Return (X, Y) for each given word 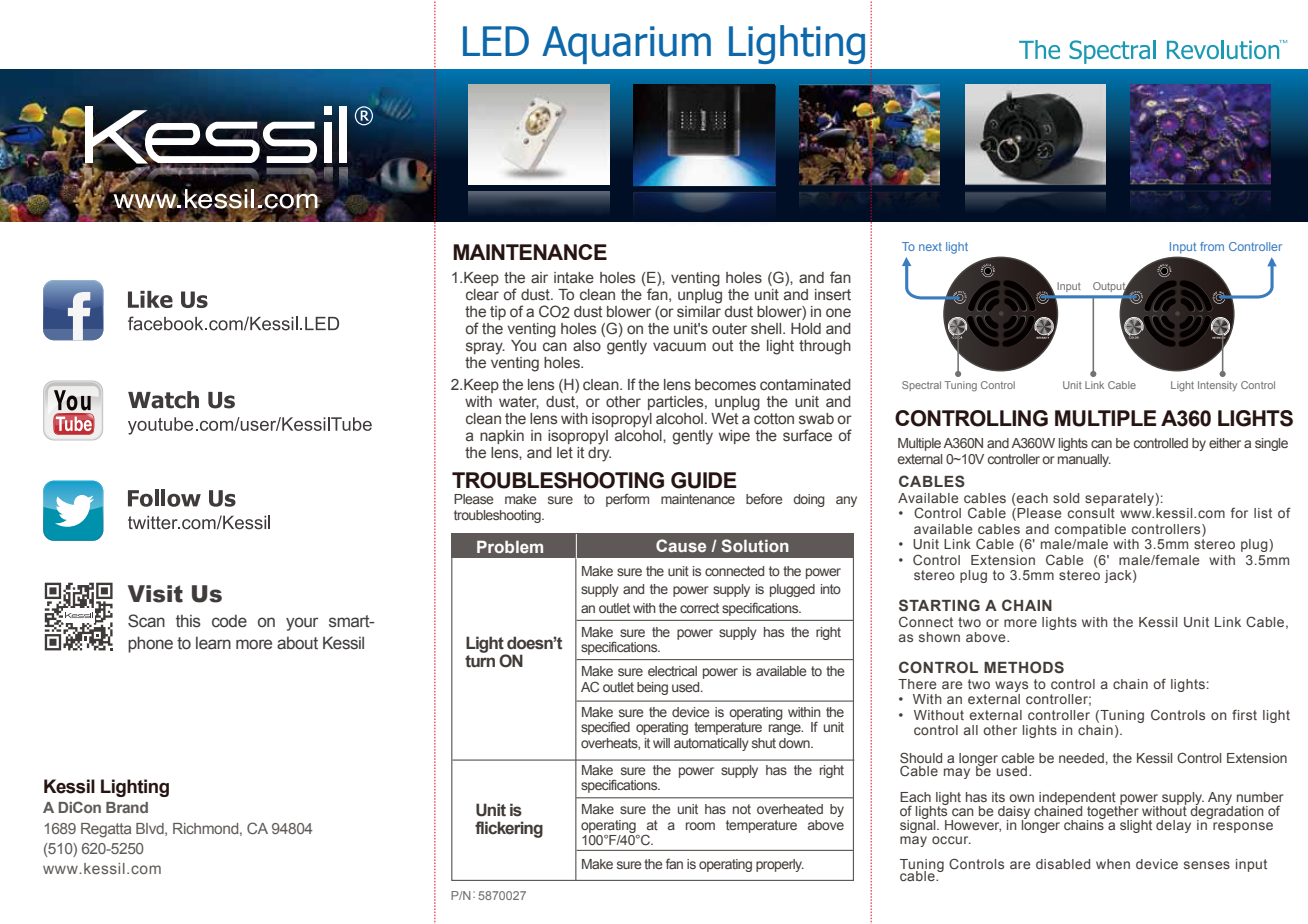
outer (729, 329)
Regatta (106, 830)
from (1212, 246)
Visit (155, 594)
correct (699, 608)
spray (485, 348)
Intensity (1217, 386)
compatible (1090, 530)
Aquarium (626, 45)
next (930, 247)
